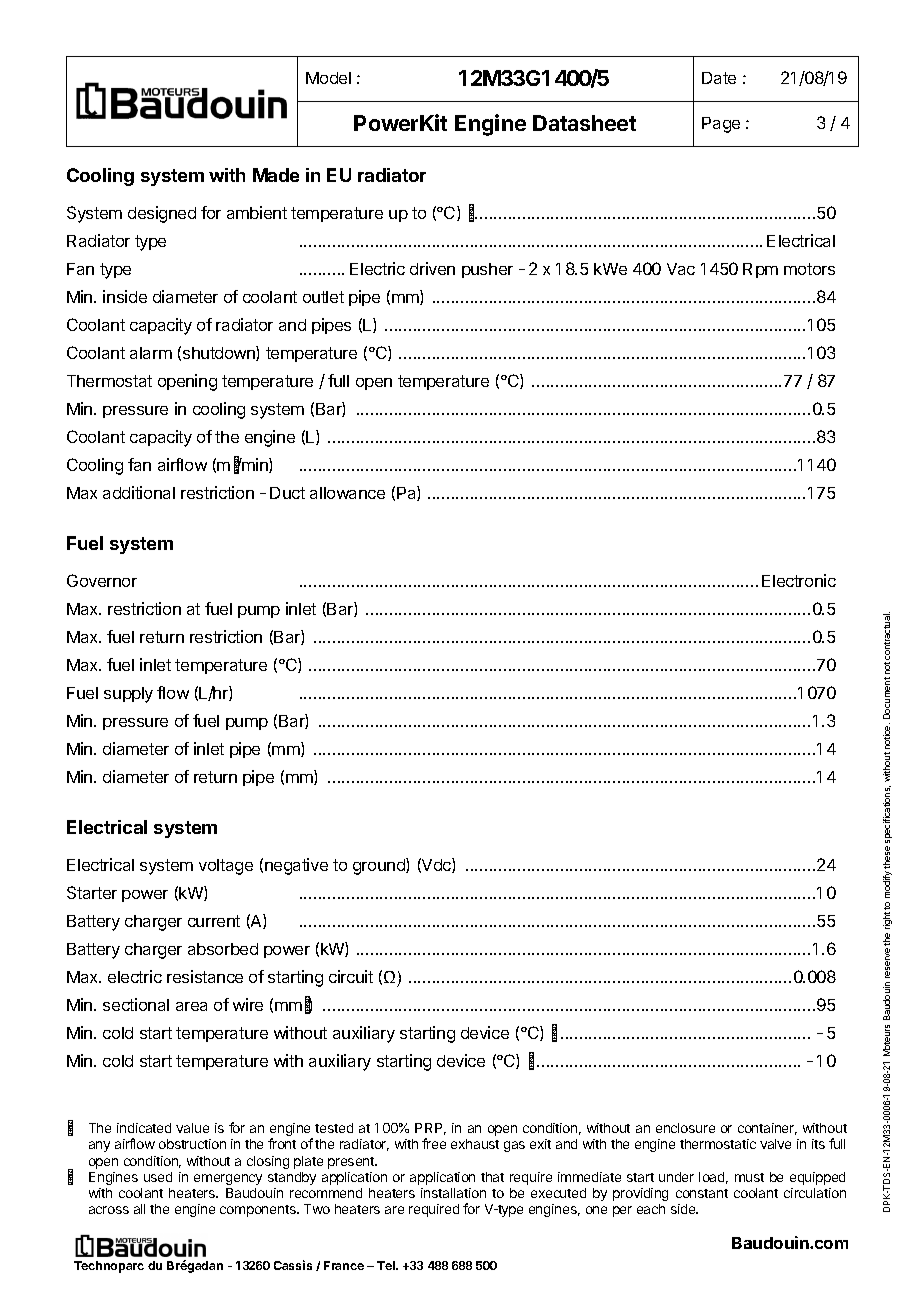 This screenshot has width=924, height=1308. What do you see at coordinates (702, 1193) in the screenshot?
I see `constant` at bounding box center [702, 1193].
